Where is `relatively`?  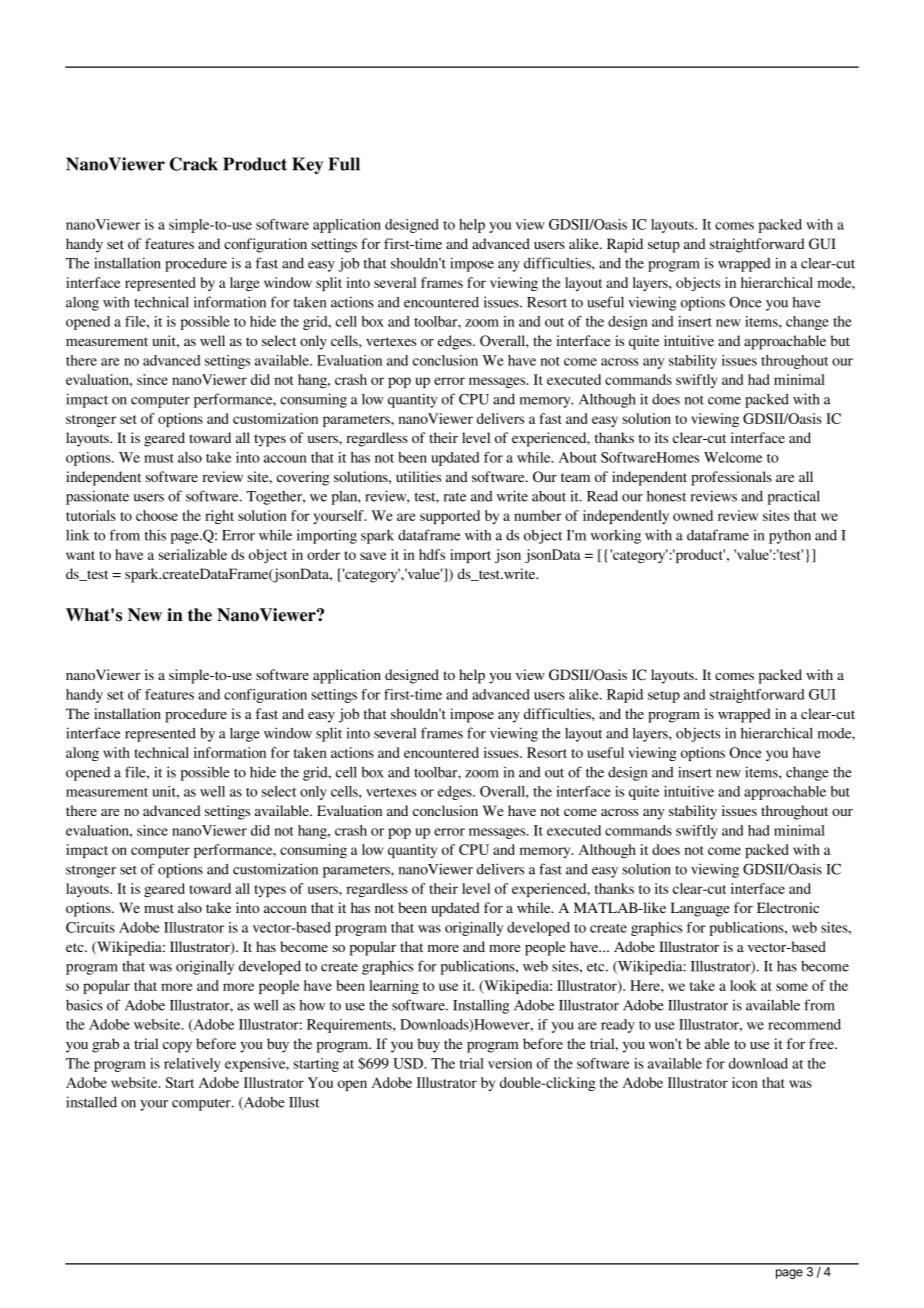
relatively is located at coordinates (192, 1065).
